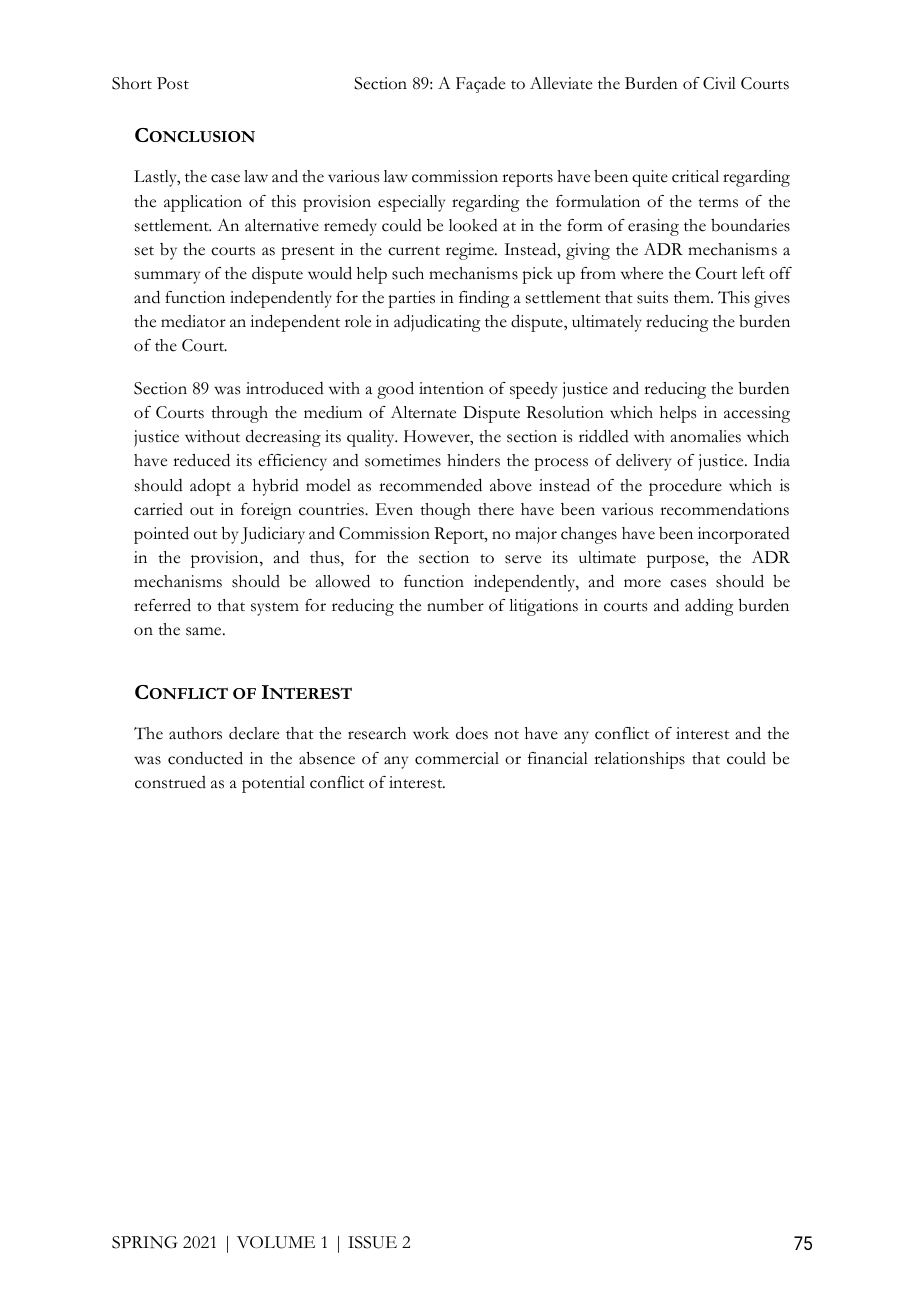 The width and height of the document is (924, 1308). I want to click on especially, so click(411, 203).
